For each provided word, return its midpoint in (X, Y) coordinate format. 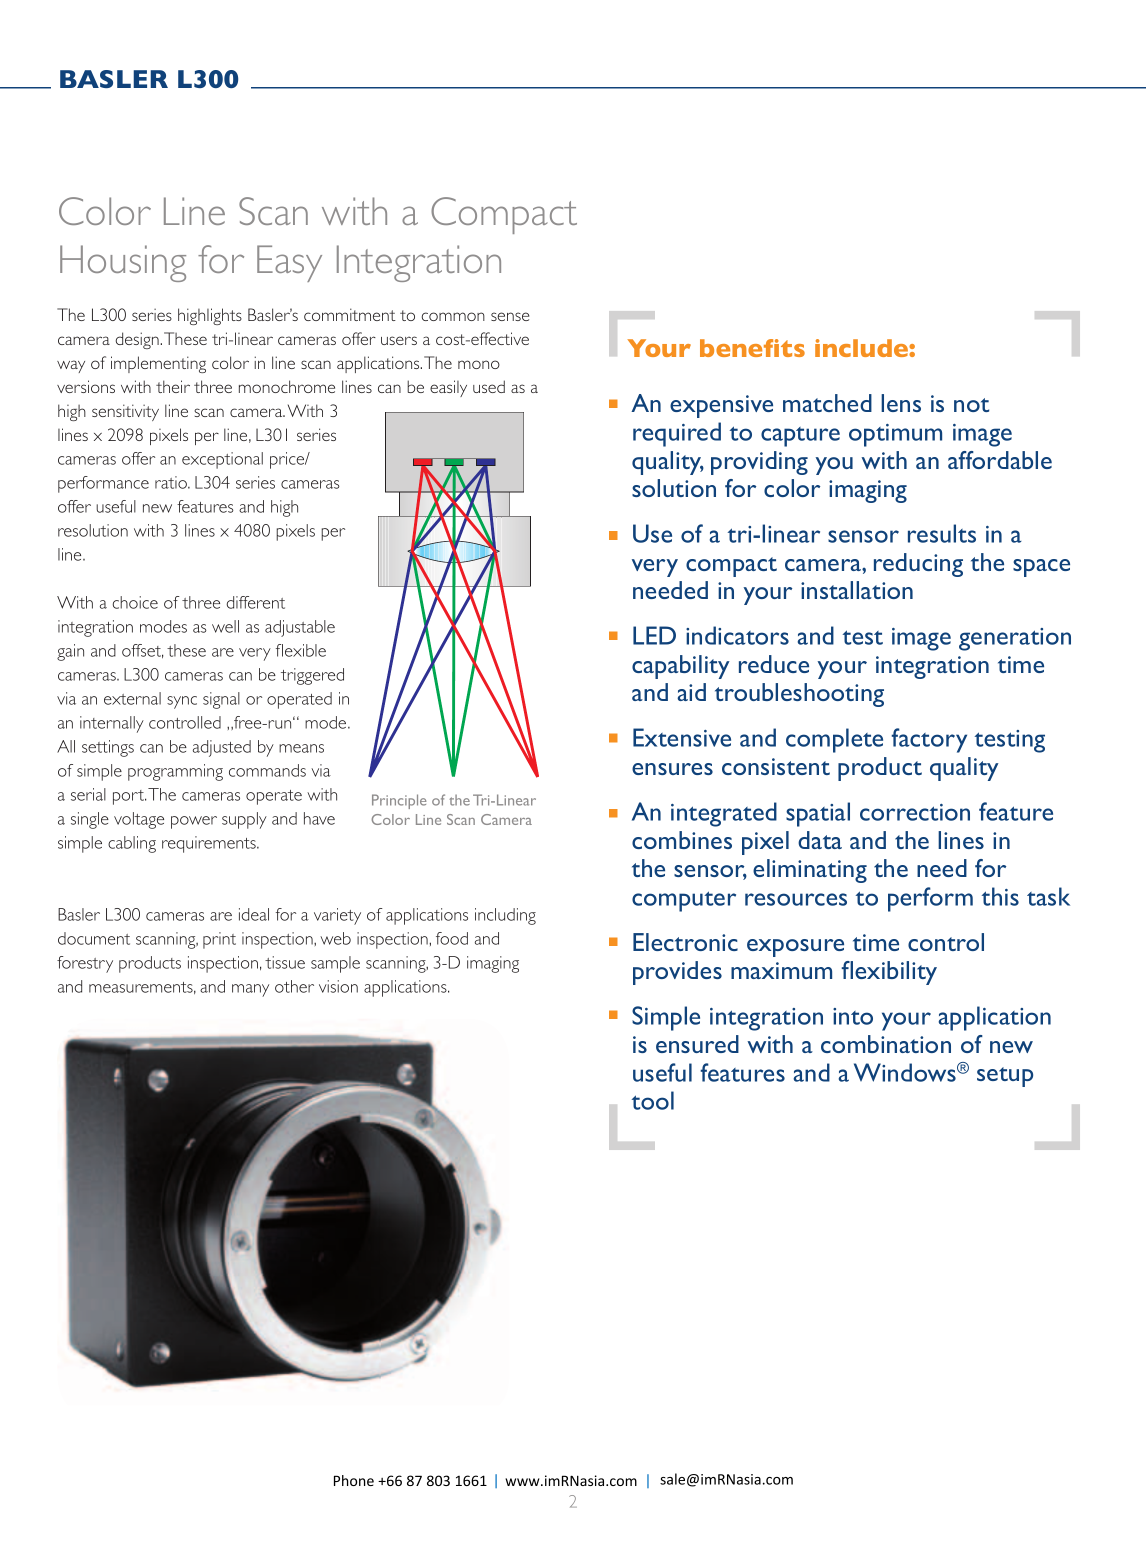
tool (653, 1100)
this (1000, 896)
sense (510, 316)
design (138, 340)
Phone (354, 1480)
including (505, 916)
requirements (210, 844)
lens (901, 403)
